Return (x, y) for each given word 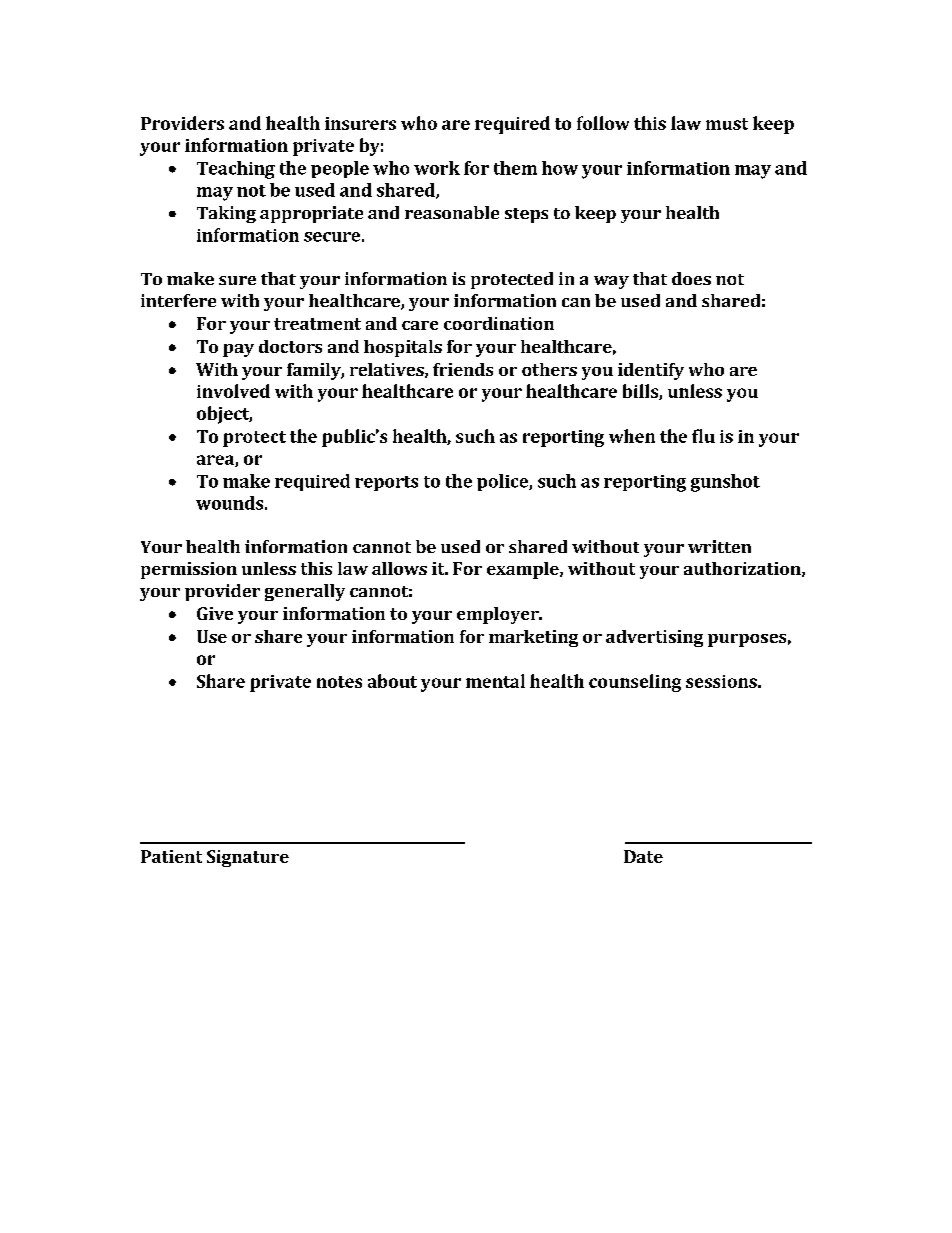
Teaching (236, 170)
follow (603, 123)
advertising (654, 638)
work (437, 168)
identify (651, 371)
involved (233, 391)
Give (215, 613)
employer (499, 615)
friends (463, 369)
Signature (248, 858)
